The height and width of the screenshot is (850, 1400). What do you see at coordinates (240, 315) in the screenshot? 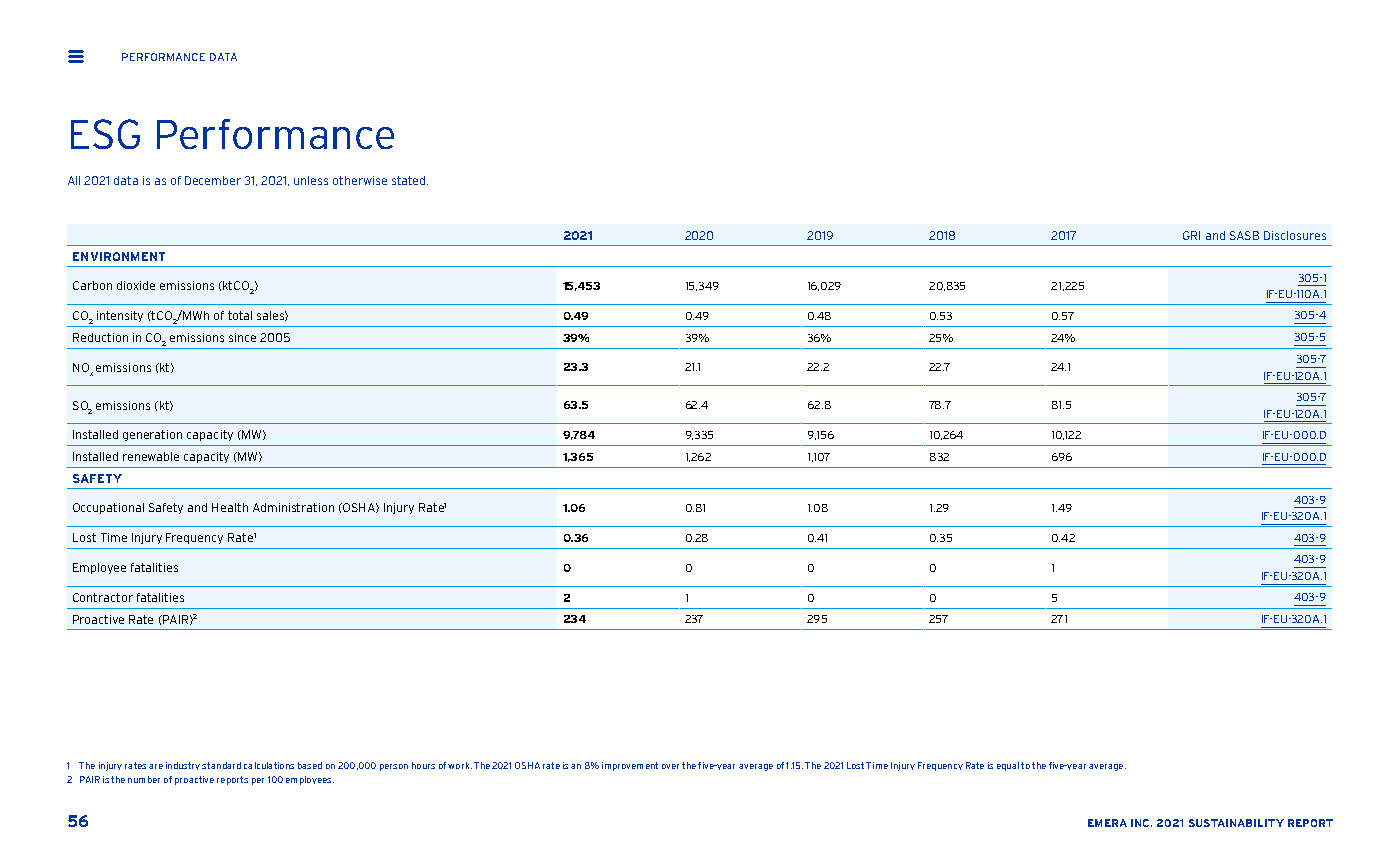
I see `total` at bounding box center [240, 315].
